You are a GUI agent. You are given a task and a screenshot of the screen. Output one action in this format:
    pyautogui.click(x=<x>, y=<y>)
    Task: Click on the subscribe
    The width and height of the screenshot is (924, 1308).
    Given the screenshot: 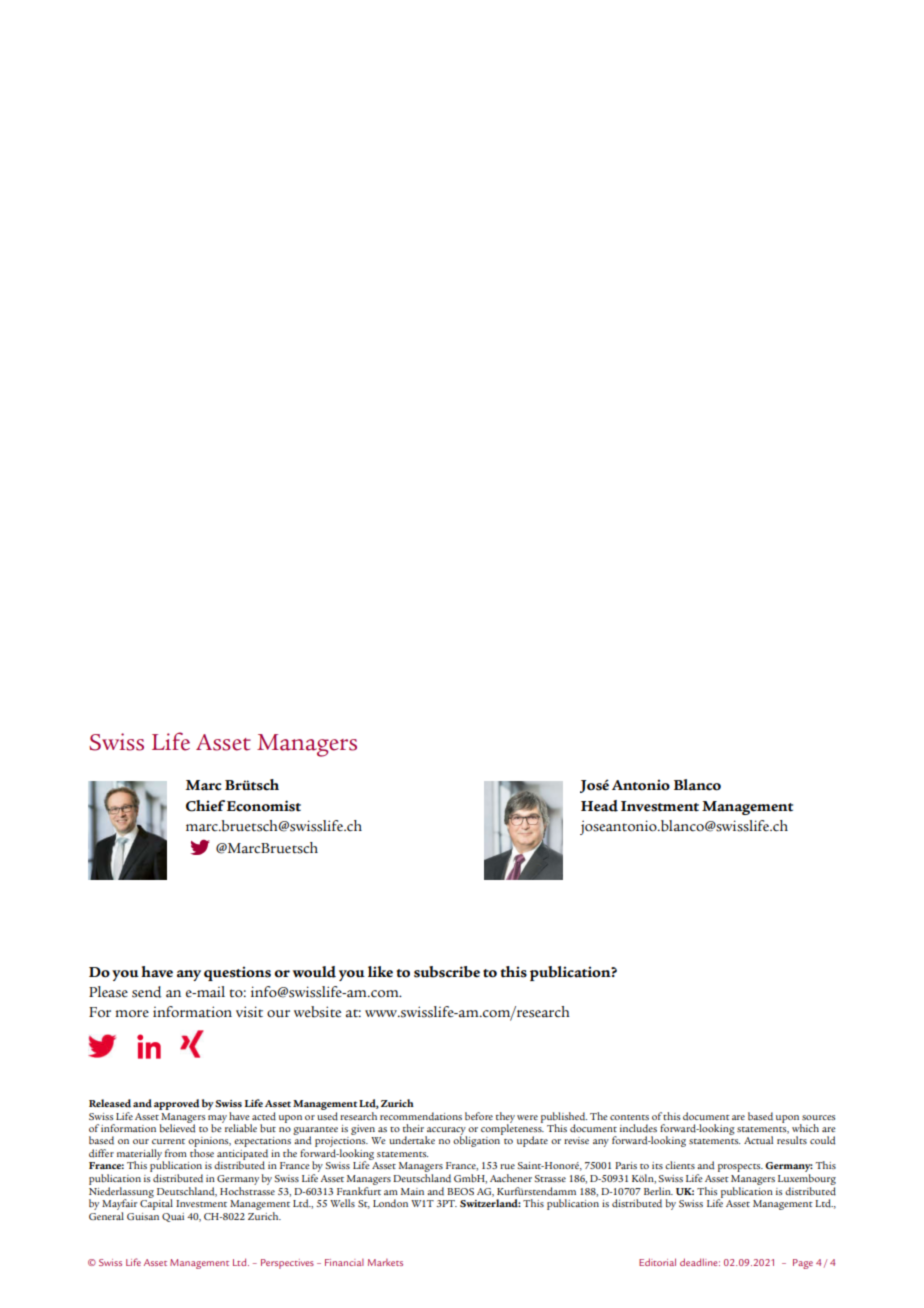 What is the action you would take?
    pyautogui.click(x=447, y=972)
